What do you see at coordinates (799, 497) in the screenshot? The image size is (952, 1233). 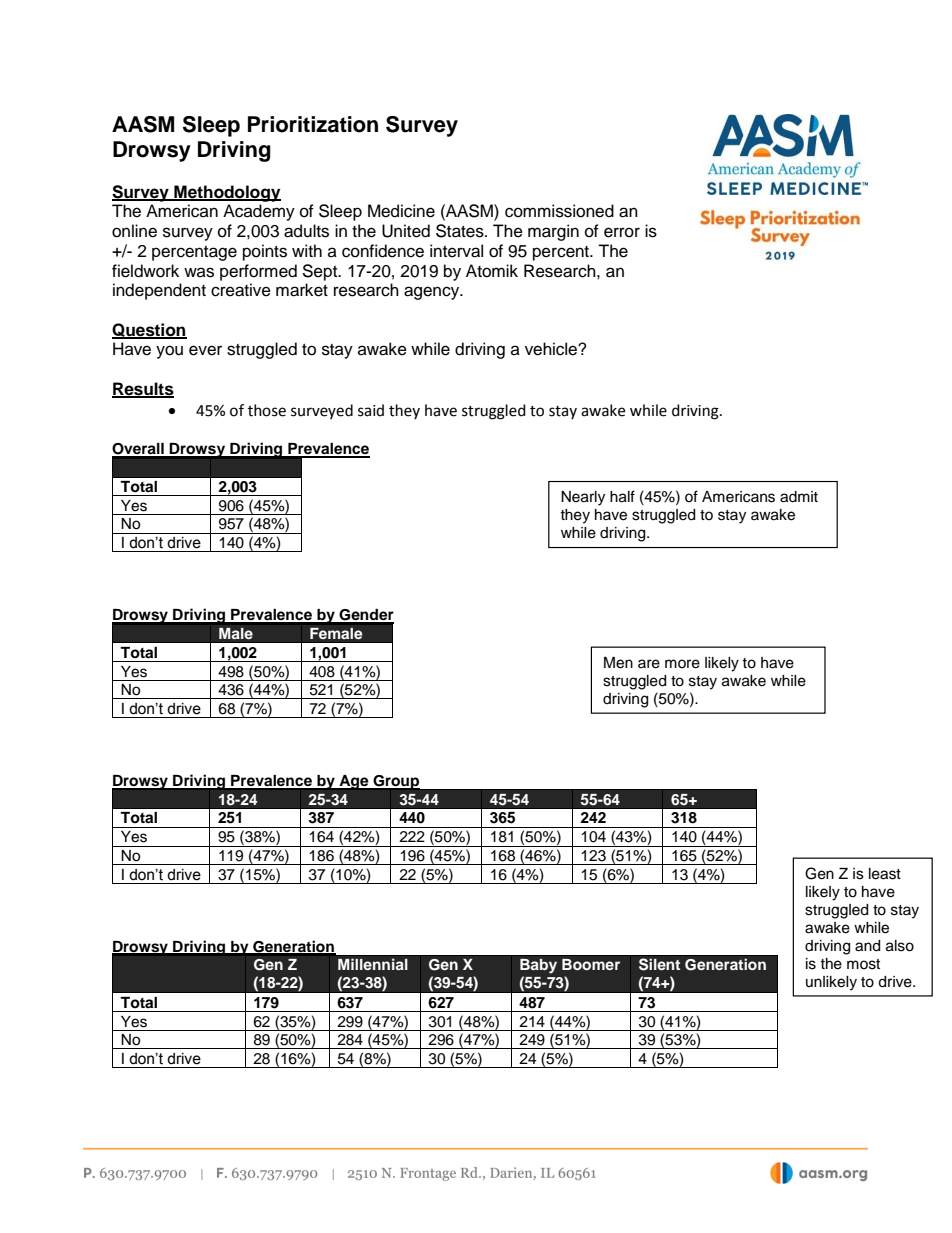 I see `admit` at bounding box center [799, 497].
